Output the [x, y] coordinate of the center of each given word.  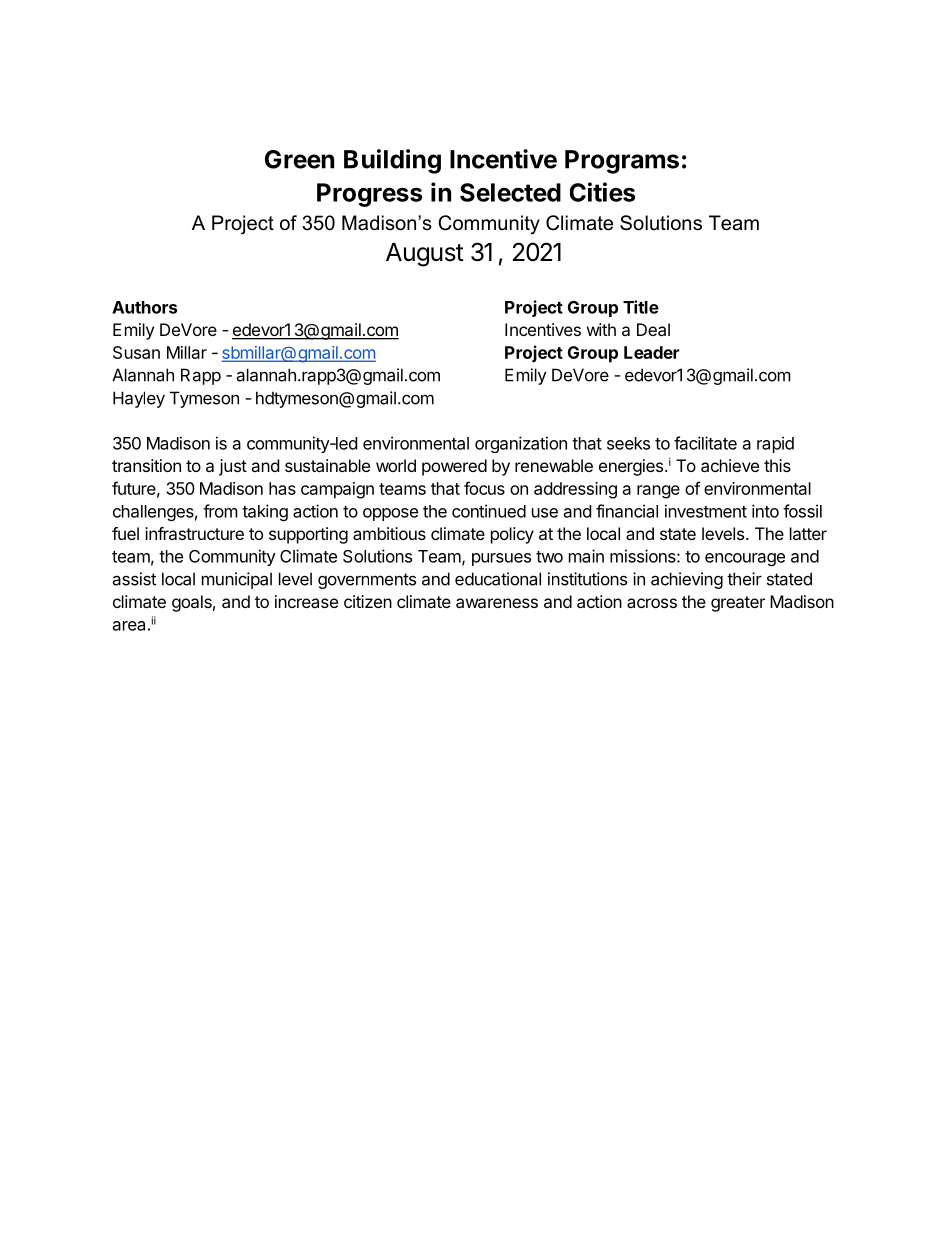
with [601, 329]
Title [641, 307]
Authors [144, 307]
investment [706, 511]
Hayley [139, 399]
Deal [653, 329]
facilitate [705, 443]
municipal [237, 580]
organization [521, 444]
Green [299, 159]
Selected [510, 192]
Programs [622, 162]
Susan [136, 352]
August [425, 255]
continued [489, 511]
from [220, 511]
